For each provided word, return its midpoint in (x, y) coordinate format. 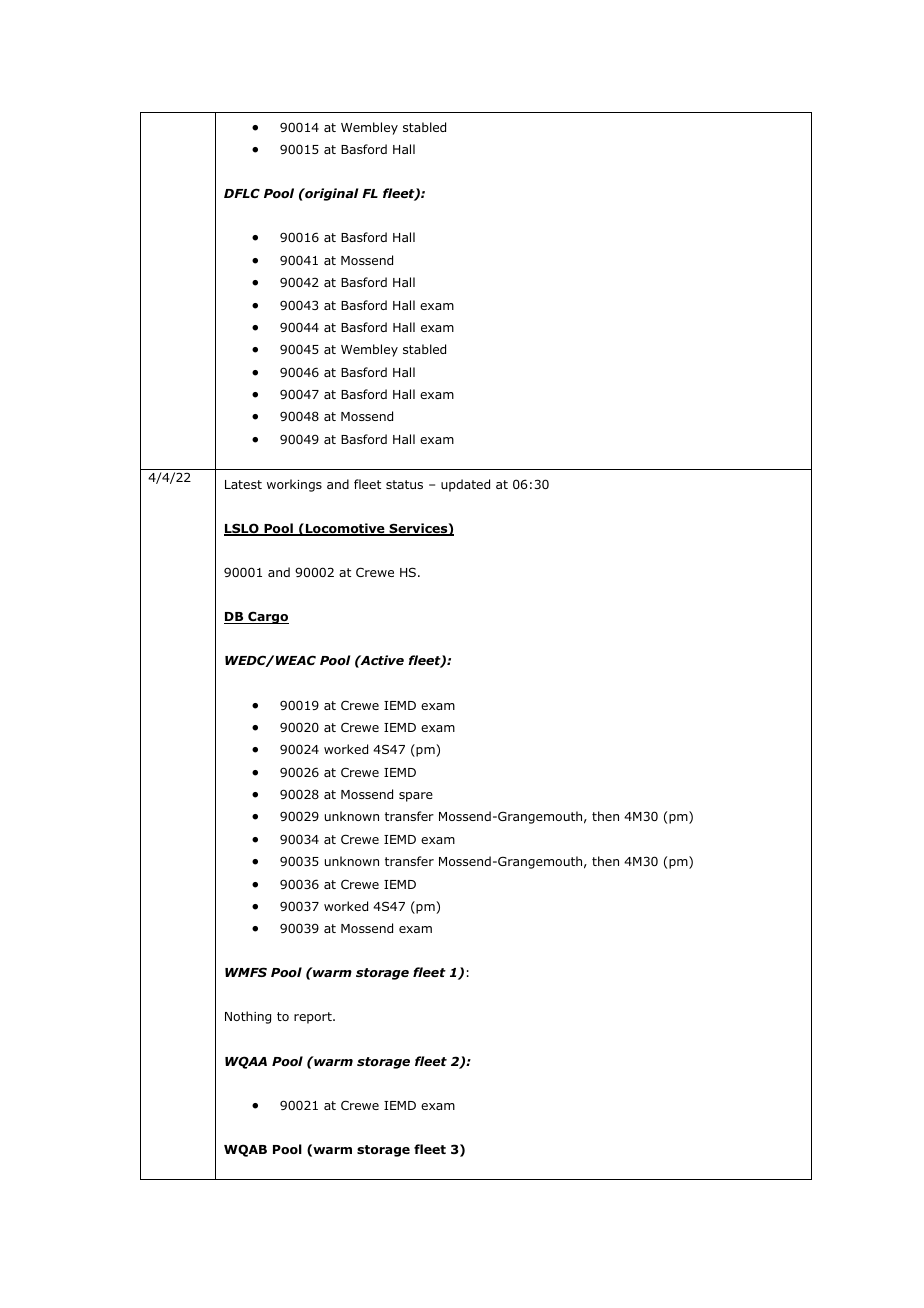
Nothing (248, 1017)
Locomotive (345, 529)
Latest (243, 484)
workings (294, 485)
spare (416, 797)
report (314, 1018)
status (404, 484)
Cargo (267, 617)
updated (465, 485)
